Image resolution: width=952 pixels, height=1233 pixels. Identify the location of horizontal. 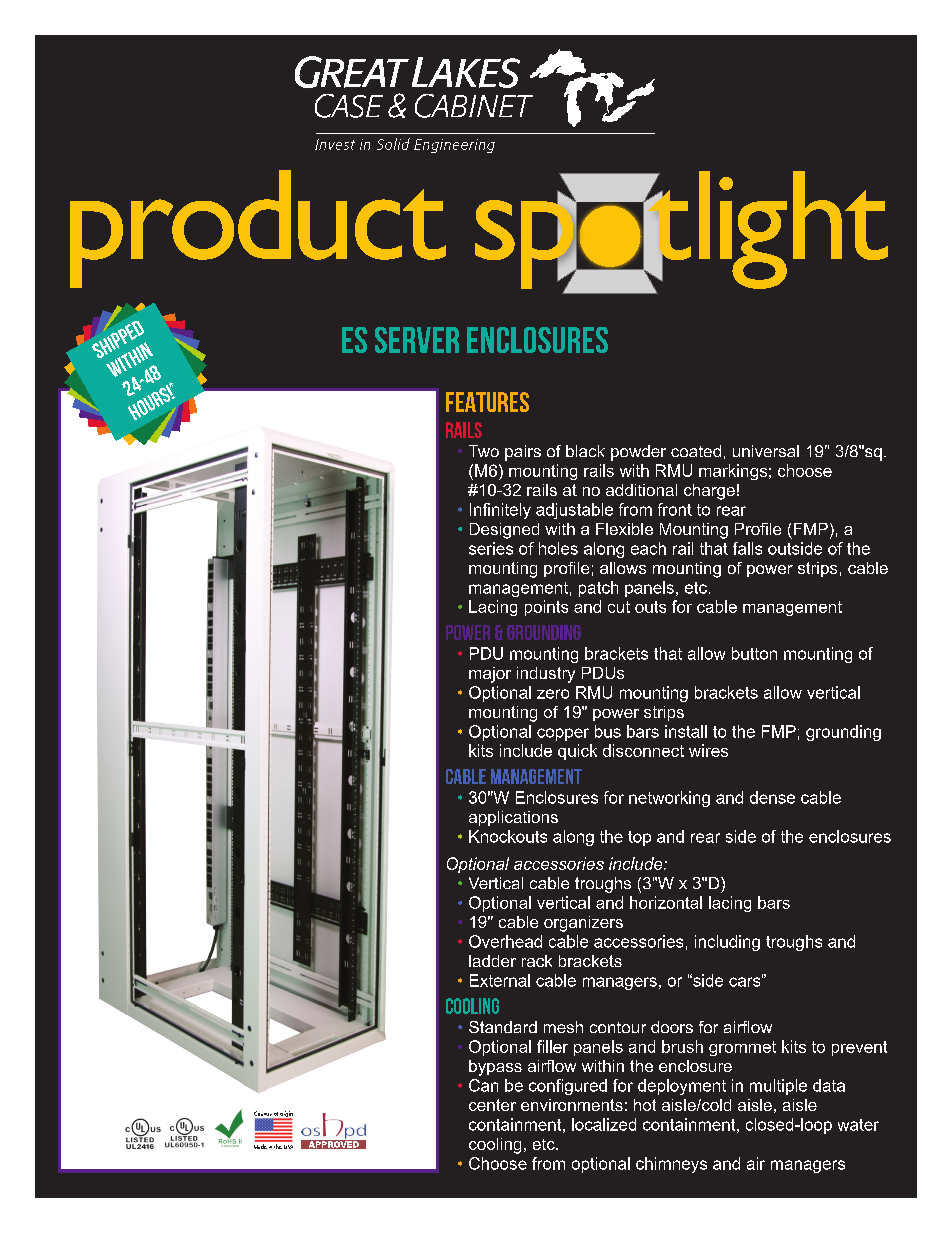
(666, 902).
